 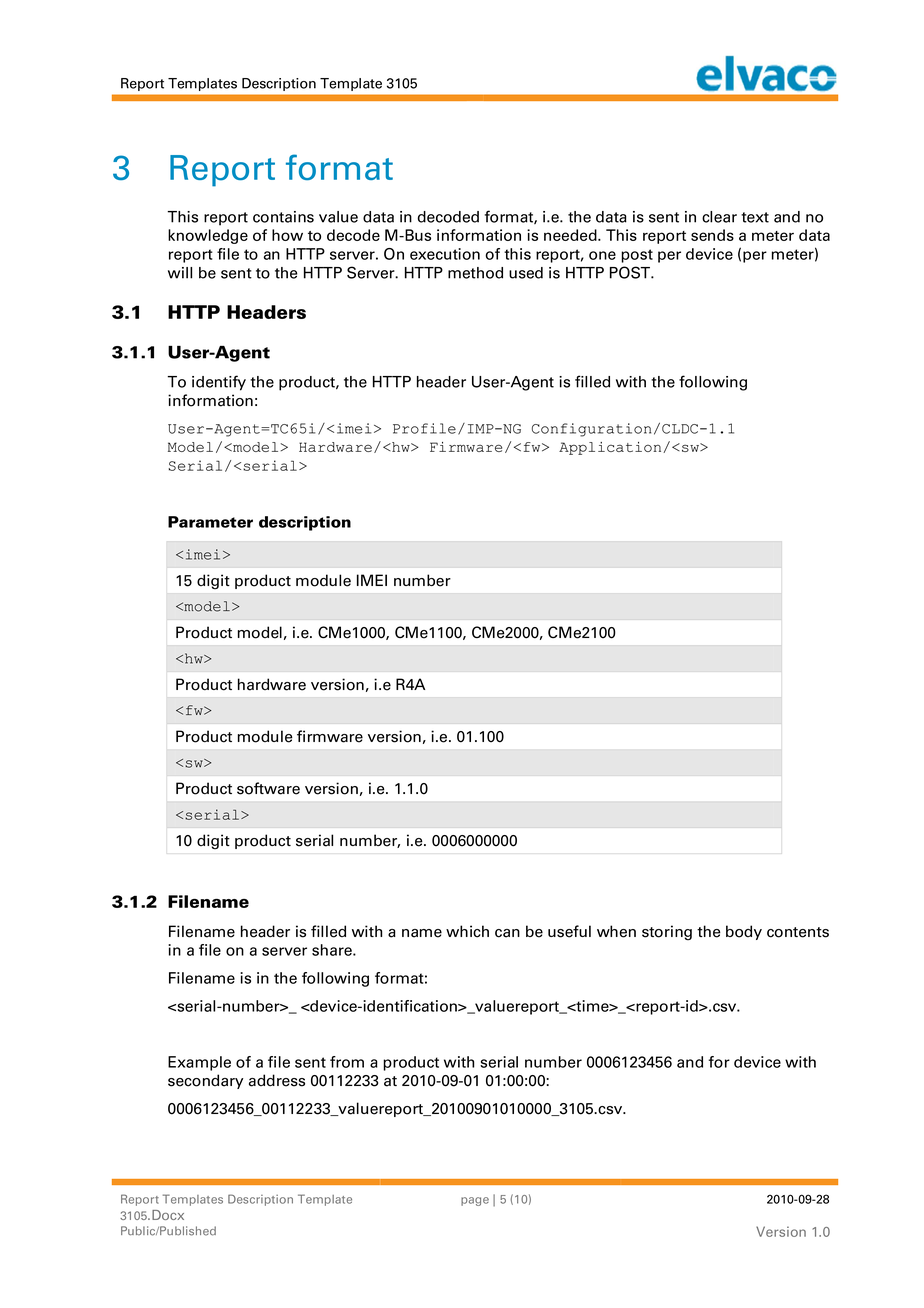 What do you see at coordinates (526, 273) in the screenshot?
I see `used` at bounding box center [526, 273].
